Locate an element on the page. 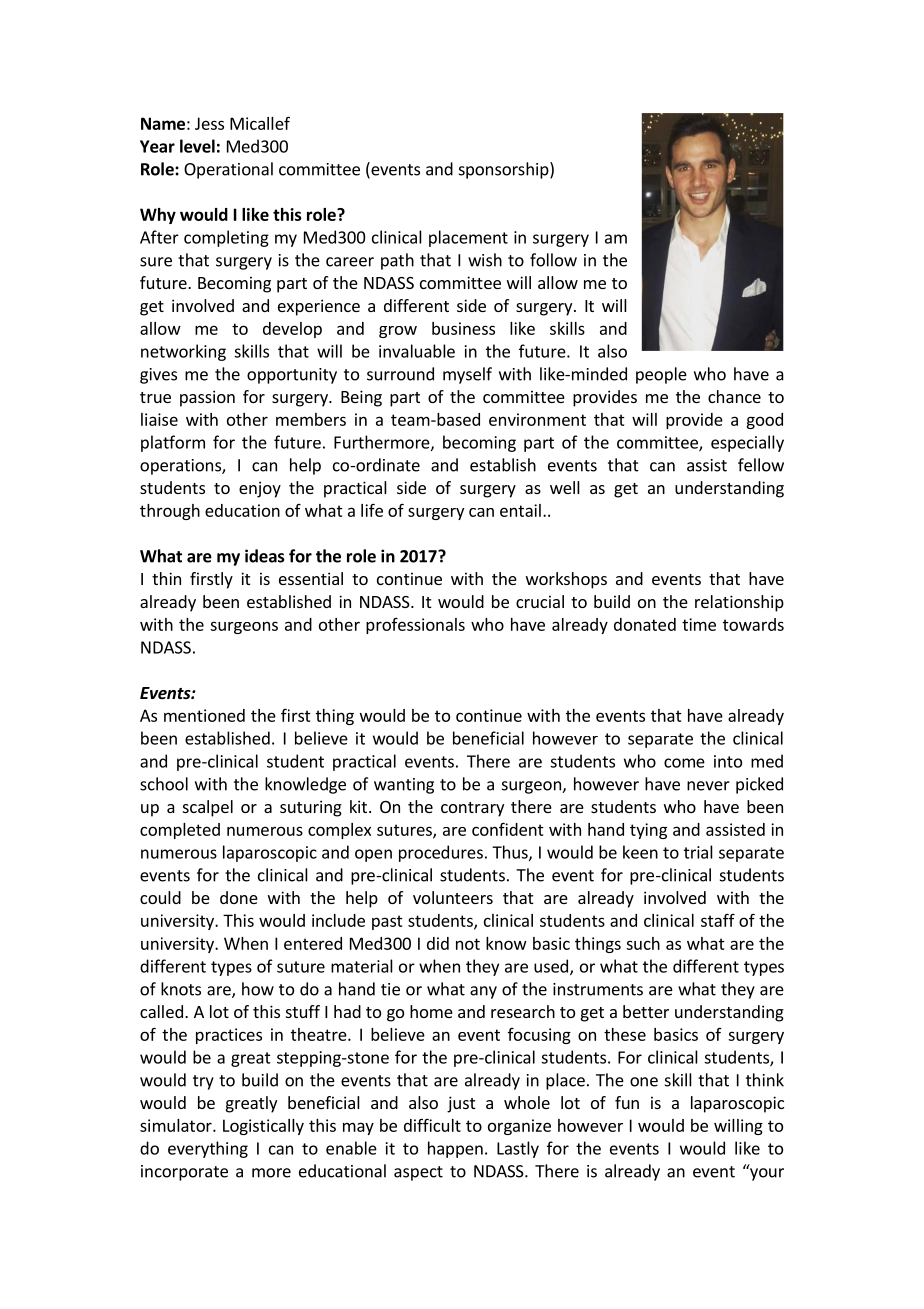 The image size is (924, 1309). Logistically is located at coordinates (263, 1127).
